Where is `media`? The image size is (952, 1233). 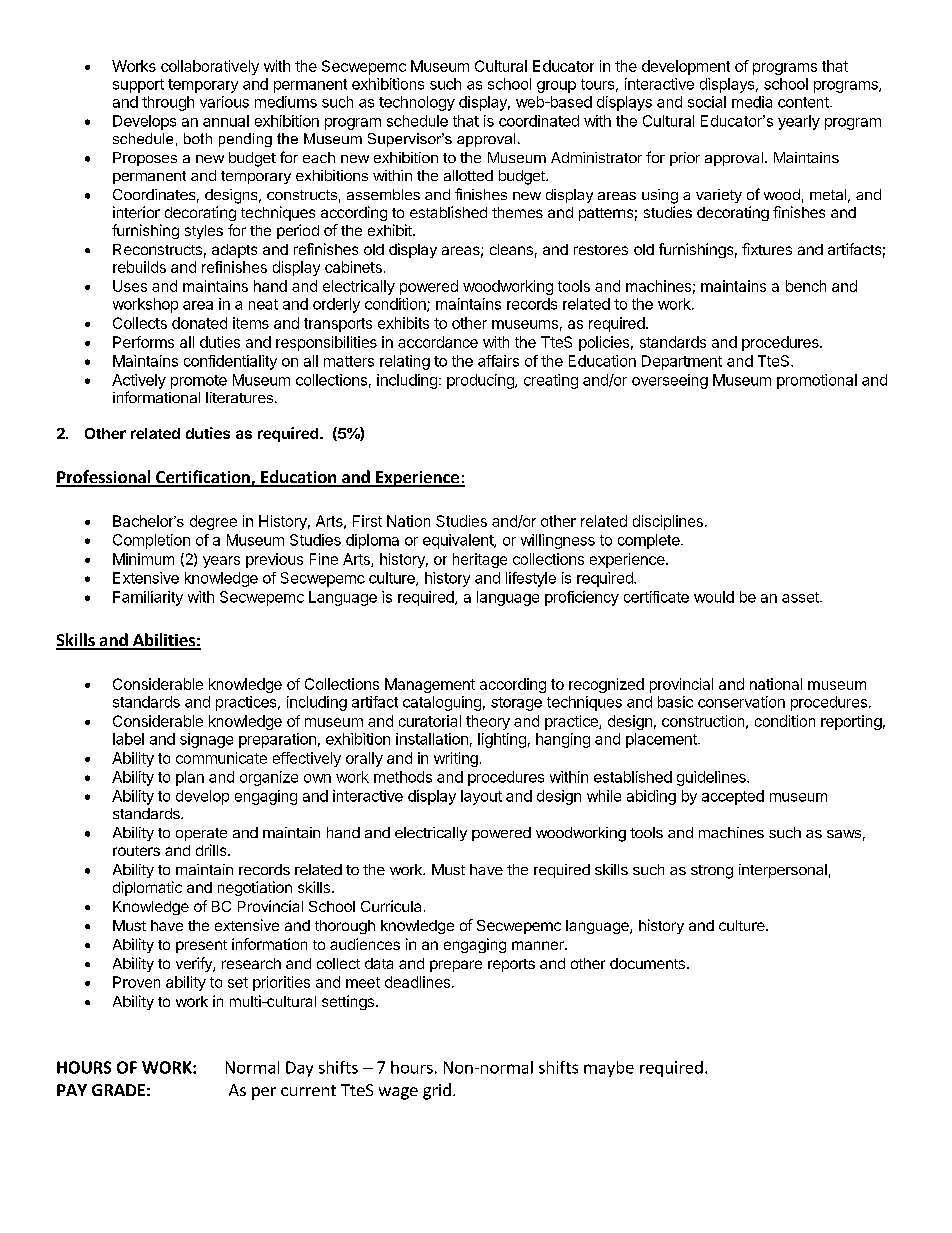
media is located at coordinates (752, 102).
